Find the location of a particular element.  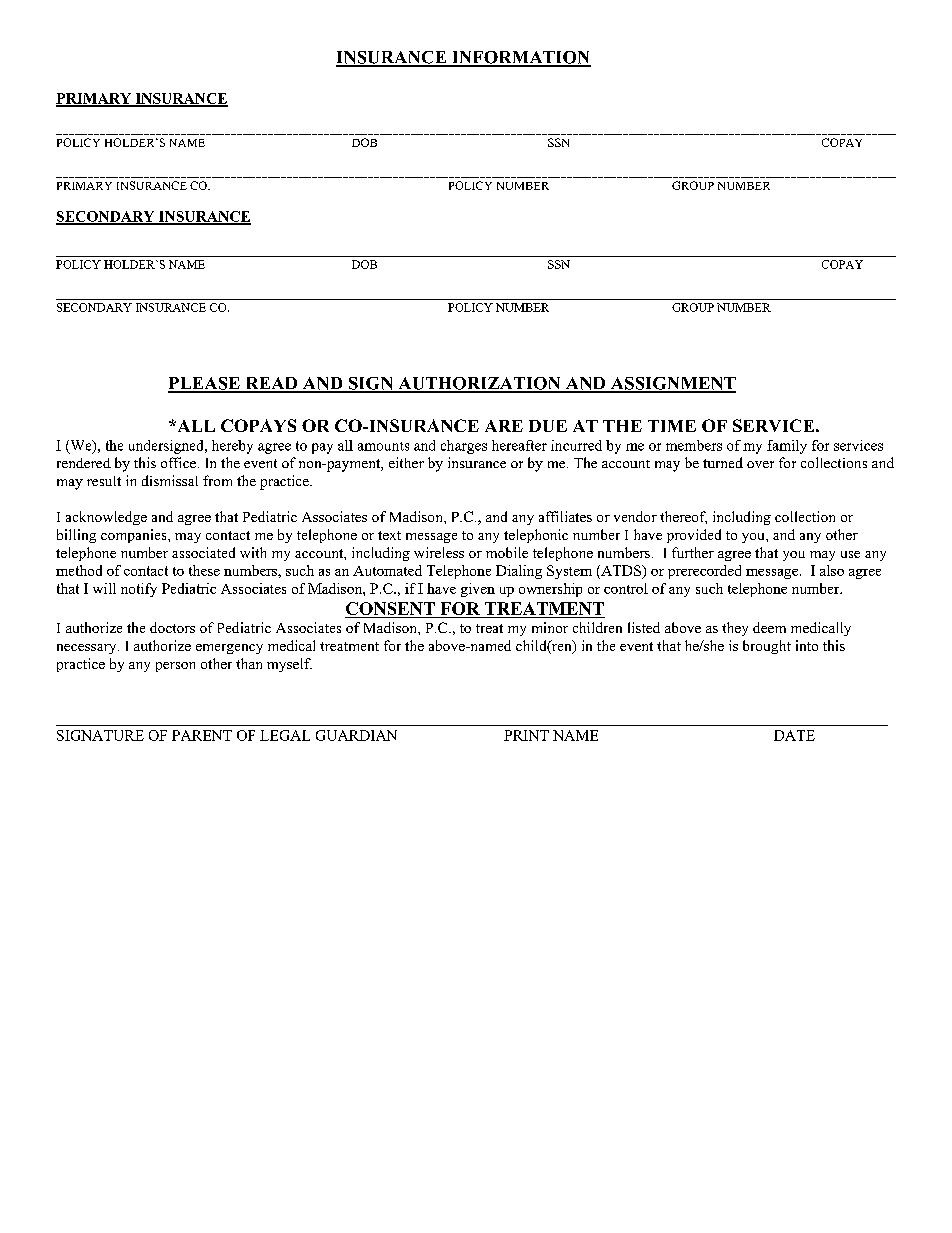

hereby is located at coordinates (232, 447).
